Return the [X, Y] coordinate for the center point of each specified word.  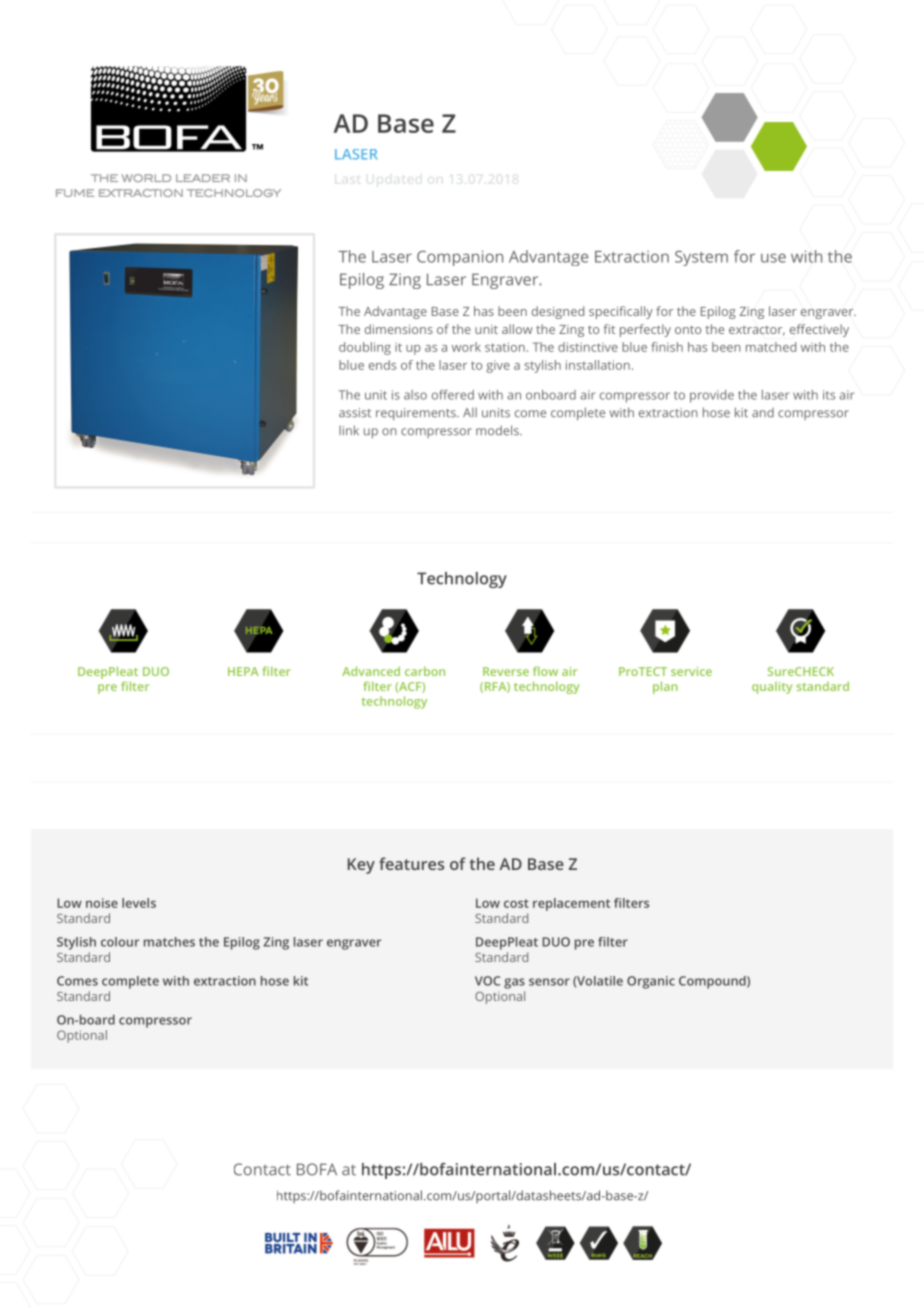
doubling [365, 348]
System [701, 258]
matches [169, 942]
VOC [487, 981]
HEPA [243, 671]
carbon [425, 671]
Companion [460, 258]
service [691, 671]
